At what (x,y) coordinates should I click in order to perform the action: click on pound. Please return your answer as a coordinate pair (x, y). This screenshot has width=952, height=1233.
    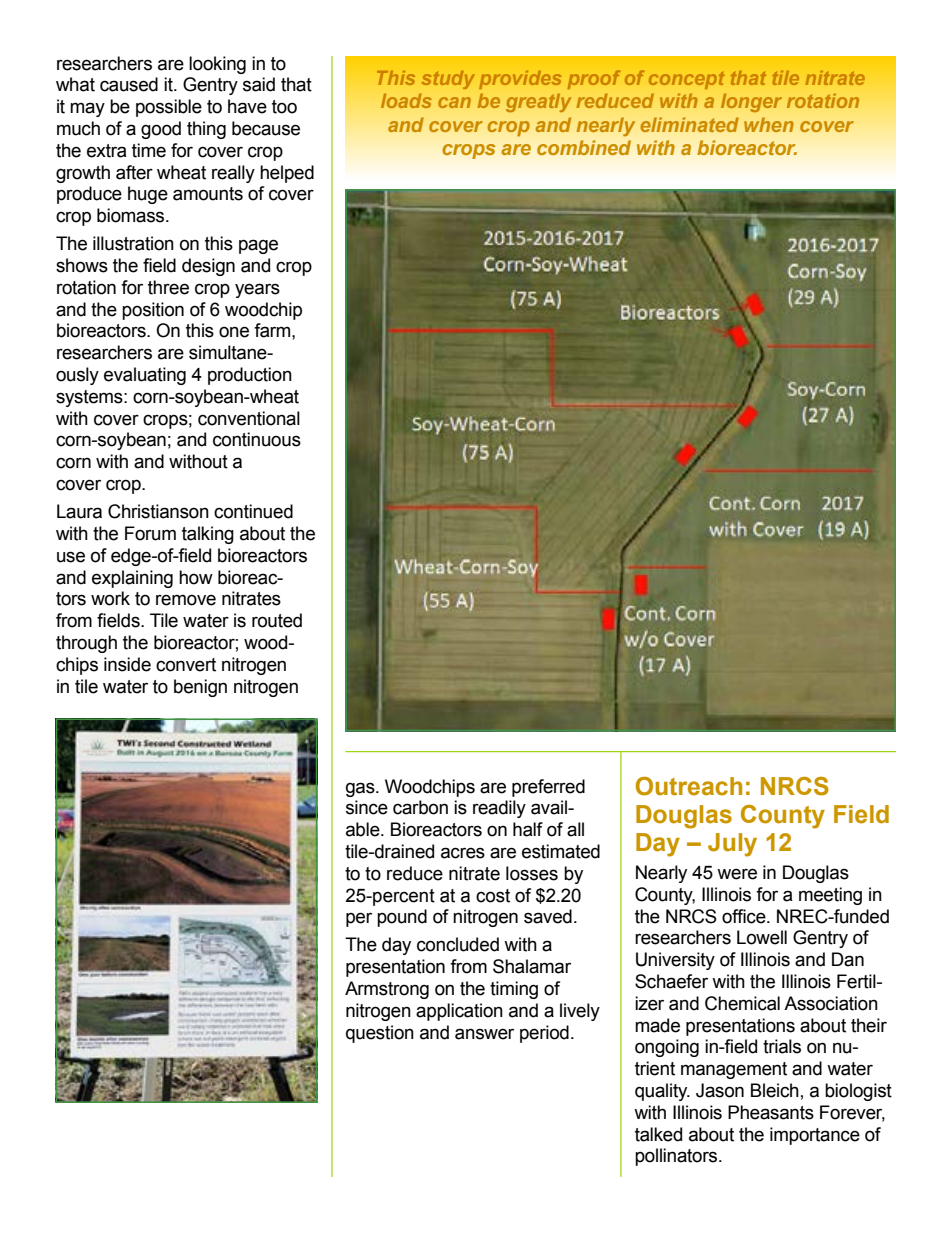
    Looking at the image, I should click on (402, 918).
